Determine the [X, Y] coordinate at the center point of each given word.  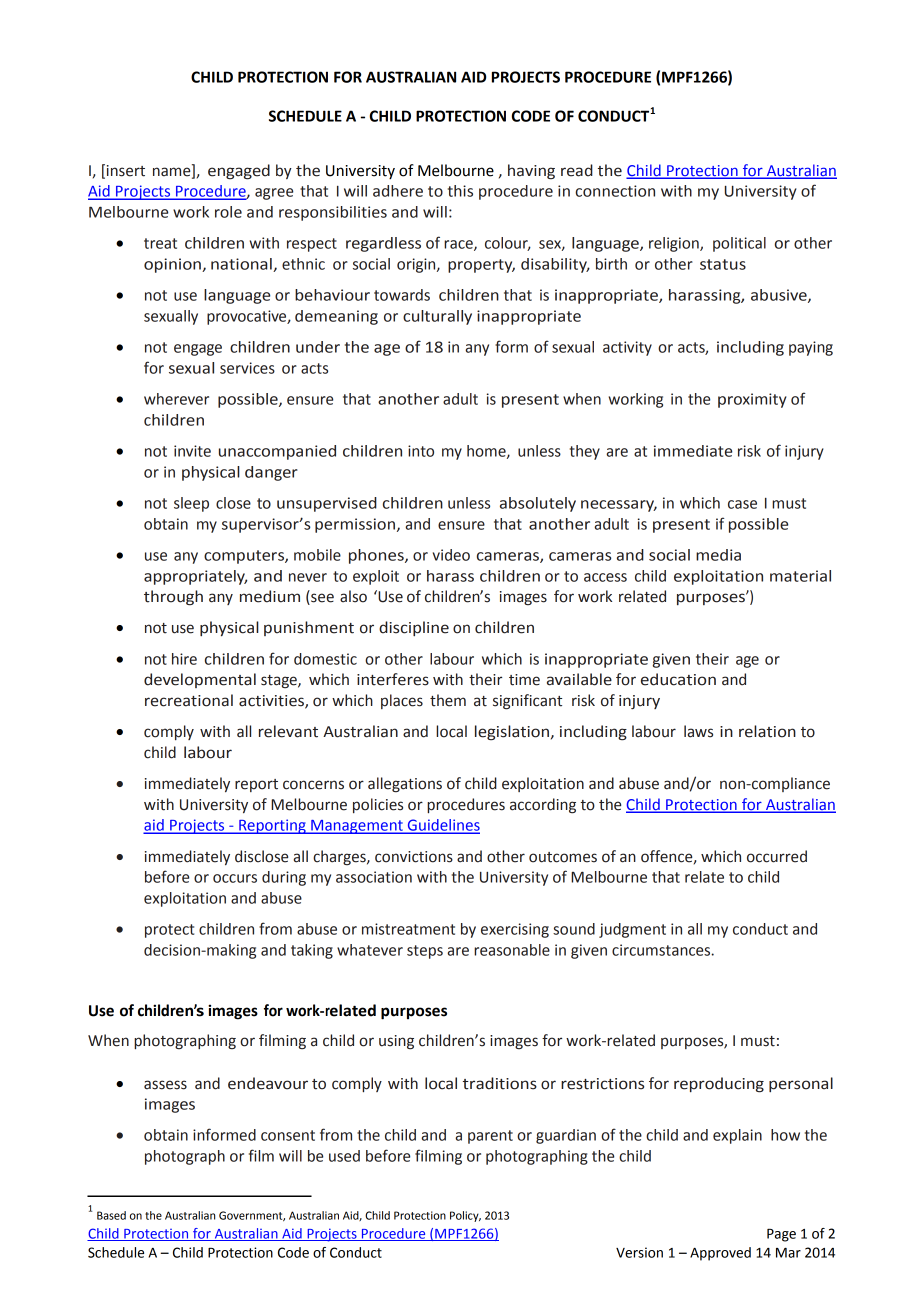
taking [312, 951]
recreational [189, 700]
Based [111, 1215]
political [739, 244]
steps [425, 952]
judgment [632, 930]
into [421, 451]
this [460, 191]
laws [698, 731]
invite [192, 451]
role [228, 212]
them [448, 700]
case [742, 504]
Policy [465, 1216]
